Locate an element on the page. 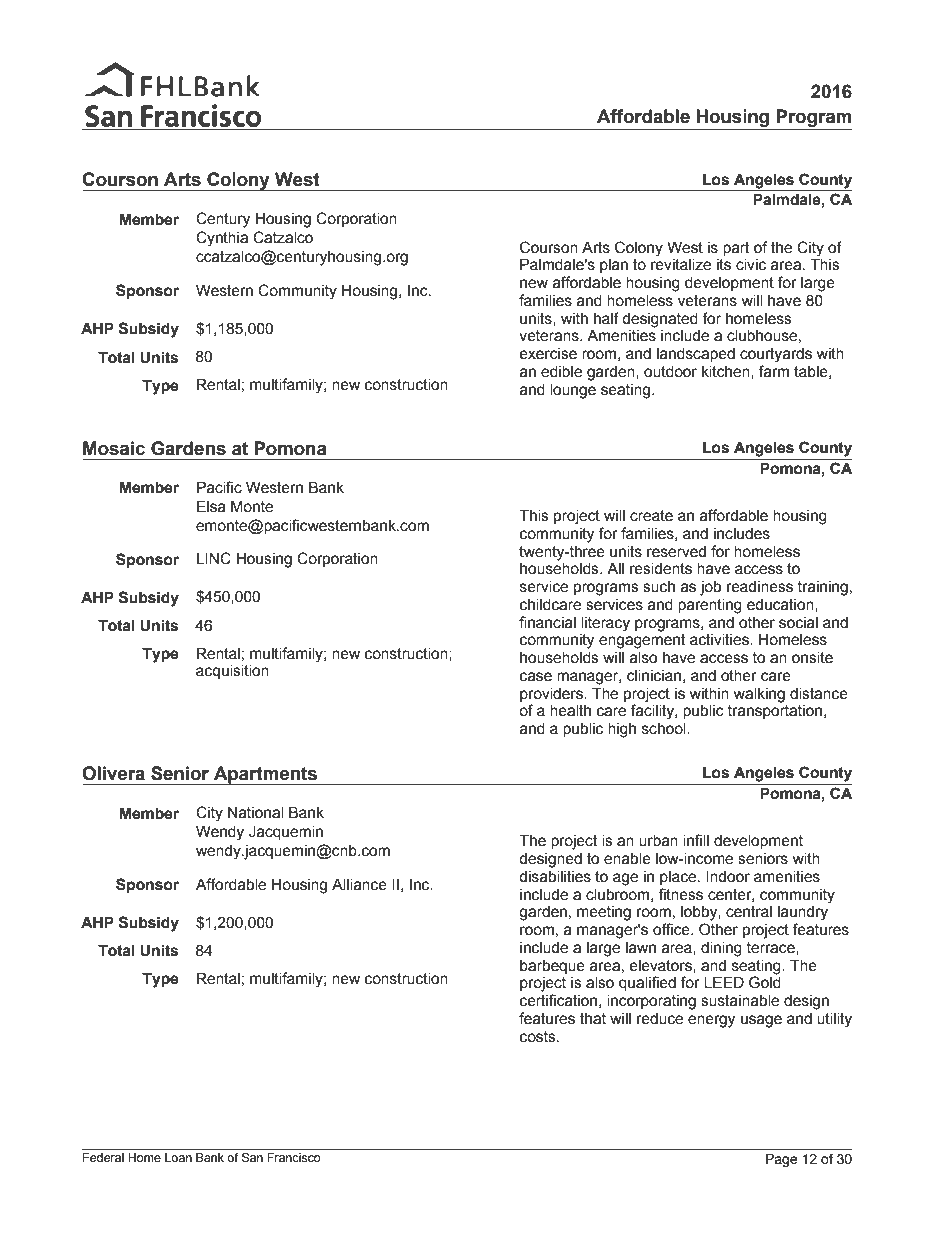 The height and width of the document is (1233, 952). San is located at coordinates (252, 1157).
